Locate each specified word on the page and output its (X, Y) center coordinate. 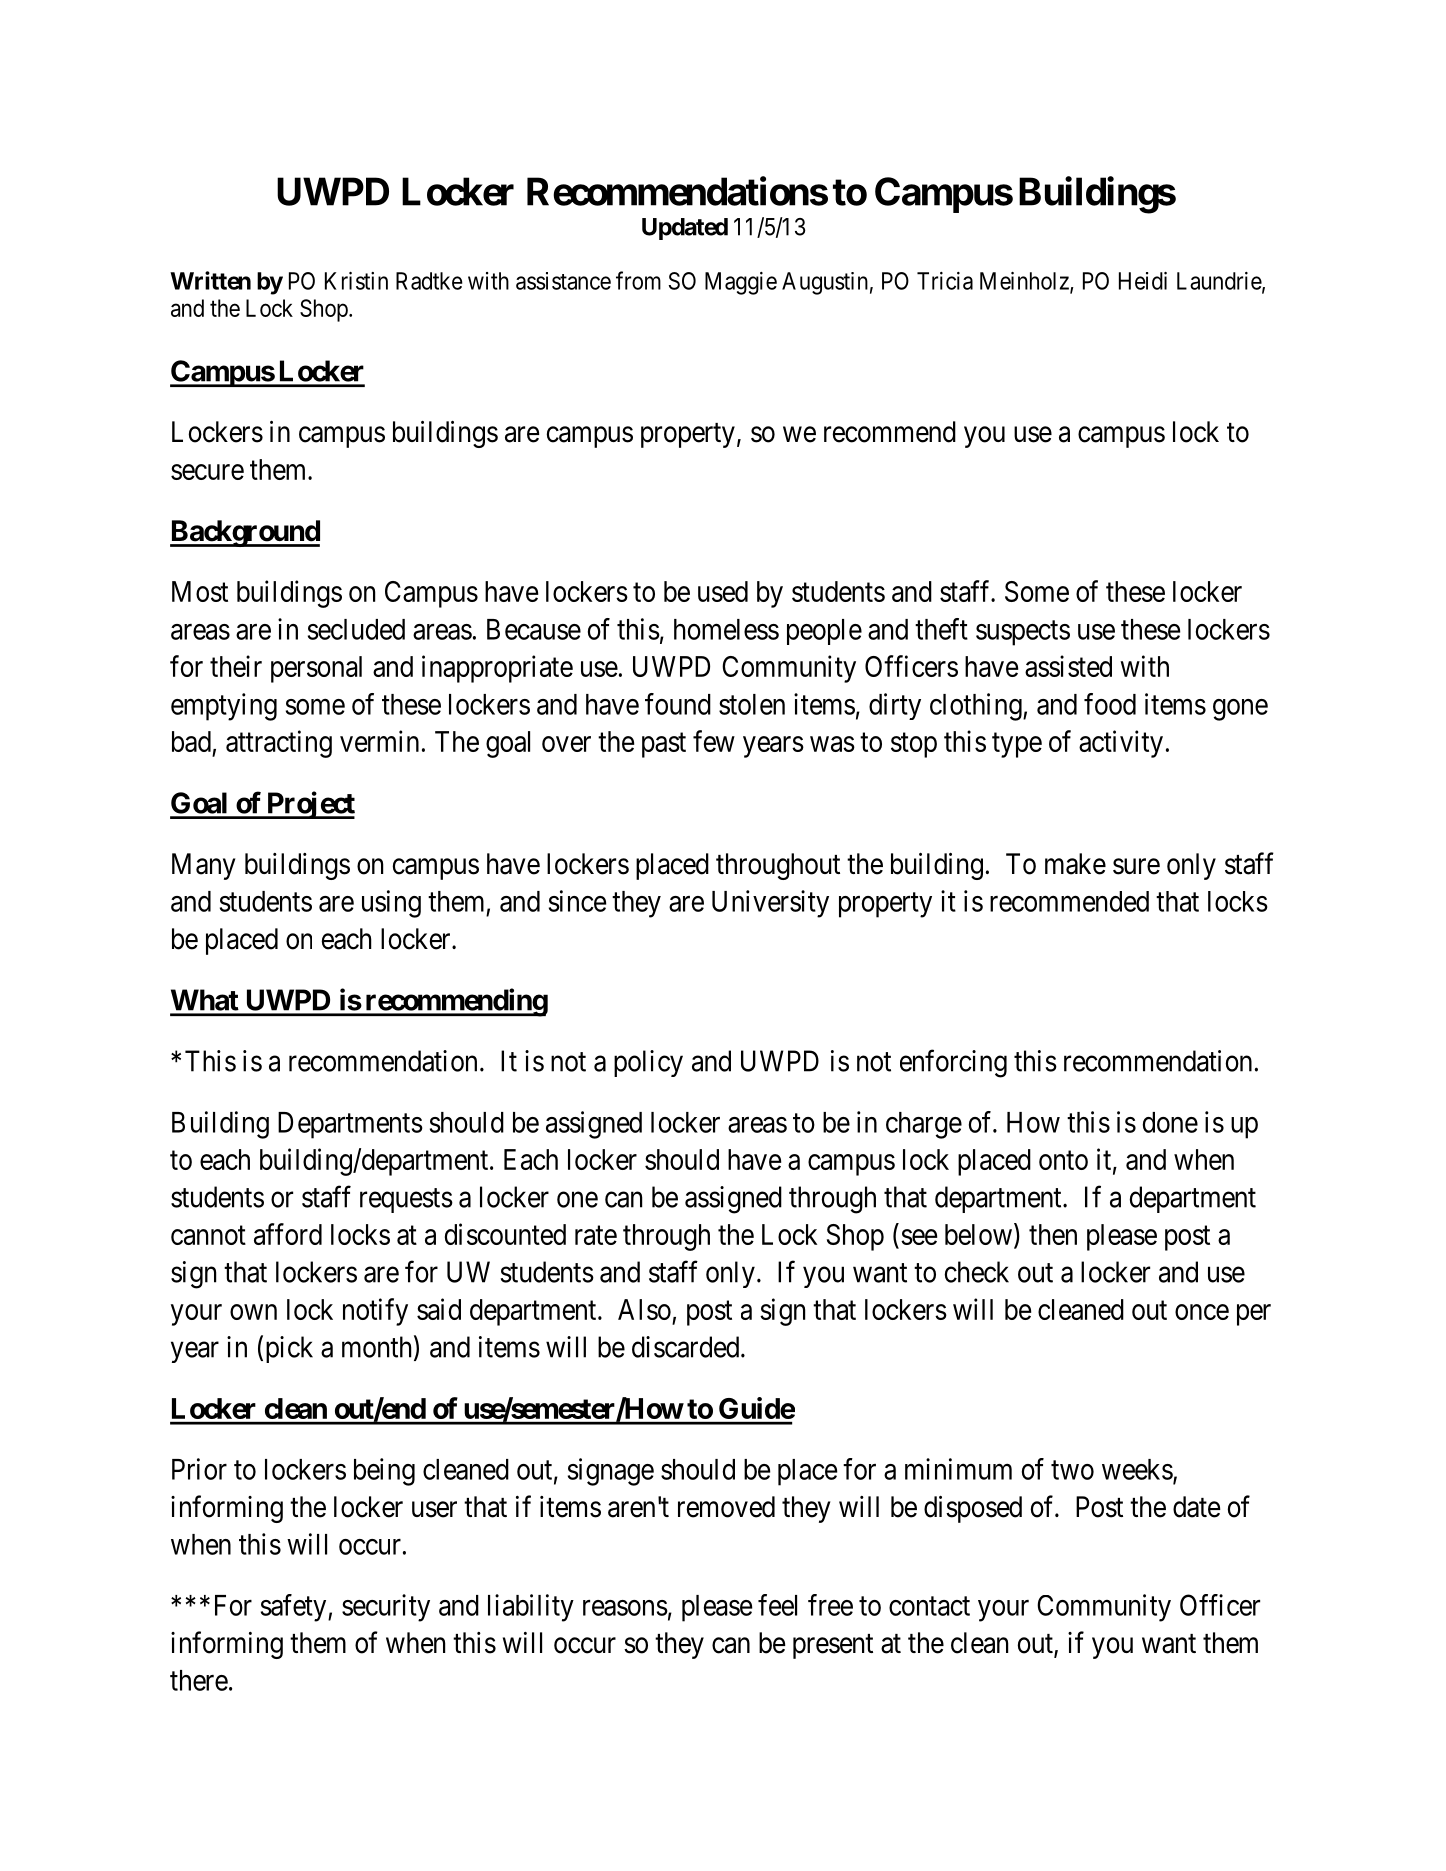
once (1202, 1312)
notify (375, 1312)
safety (295, 1608)
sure (1136, 866)
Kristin (356, 281)
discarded (687, 1347)
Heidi (1143, 281)
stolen (752, 704)
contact (929, 1606)
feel (777, 1605)
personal (316, 669)
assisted (1068, 666)
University (770, 904)
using (391, 904)
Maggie (741, 283)
